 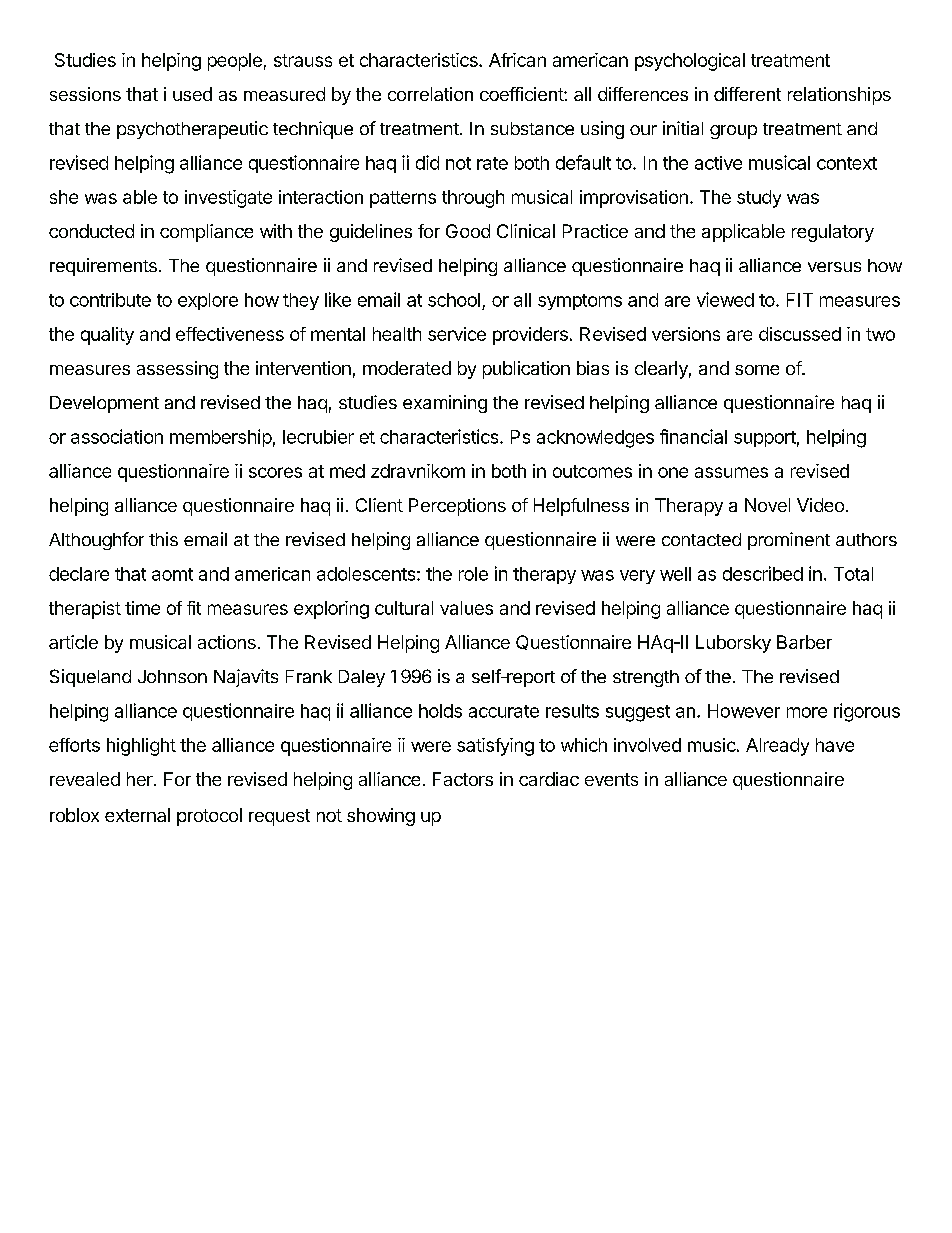 What do you see at coordinates (747, 94) in the screenshot?
I see `different` at bounding box center [747, 94].
